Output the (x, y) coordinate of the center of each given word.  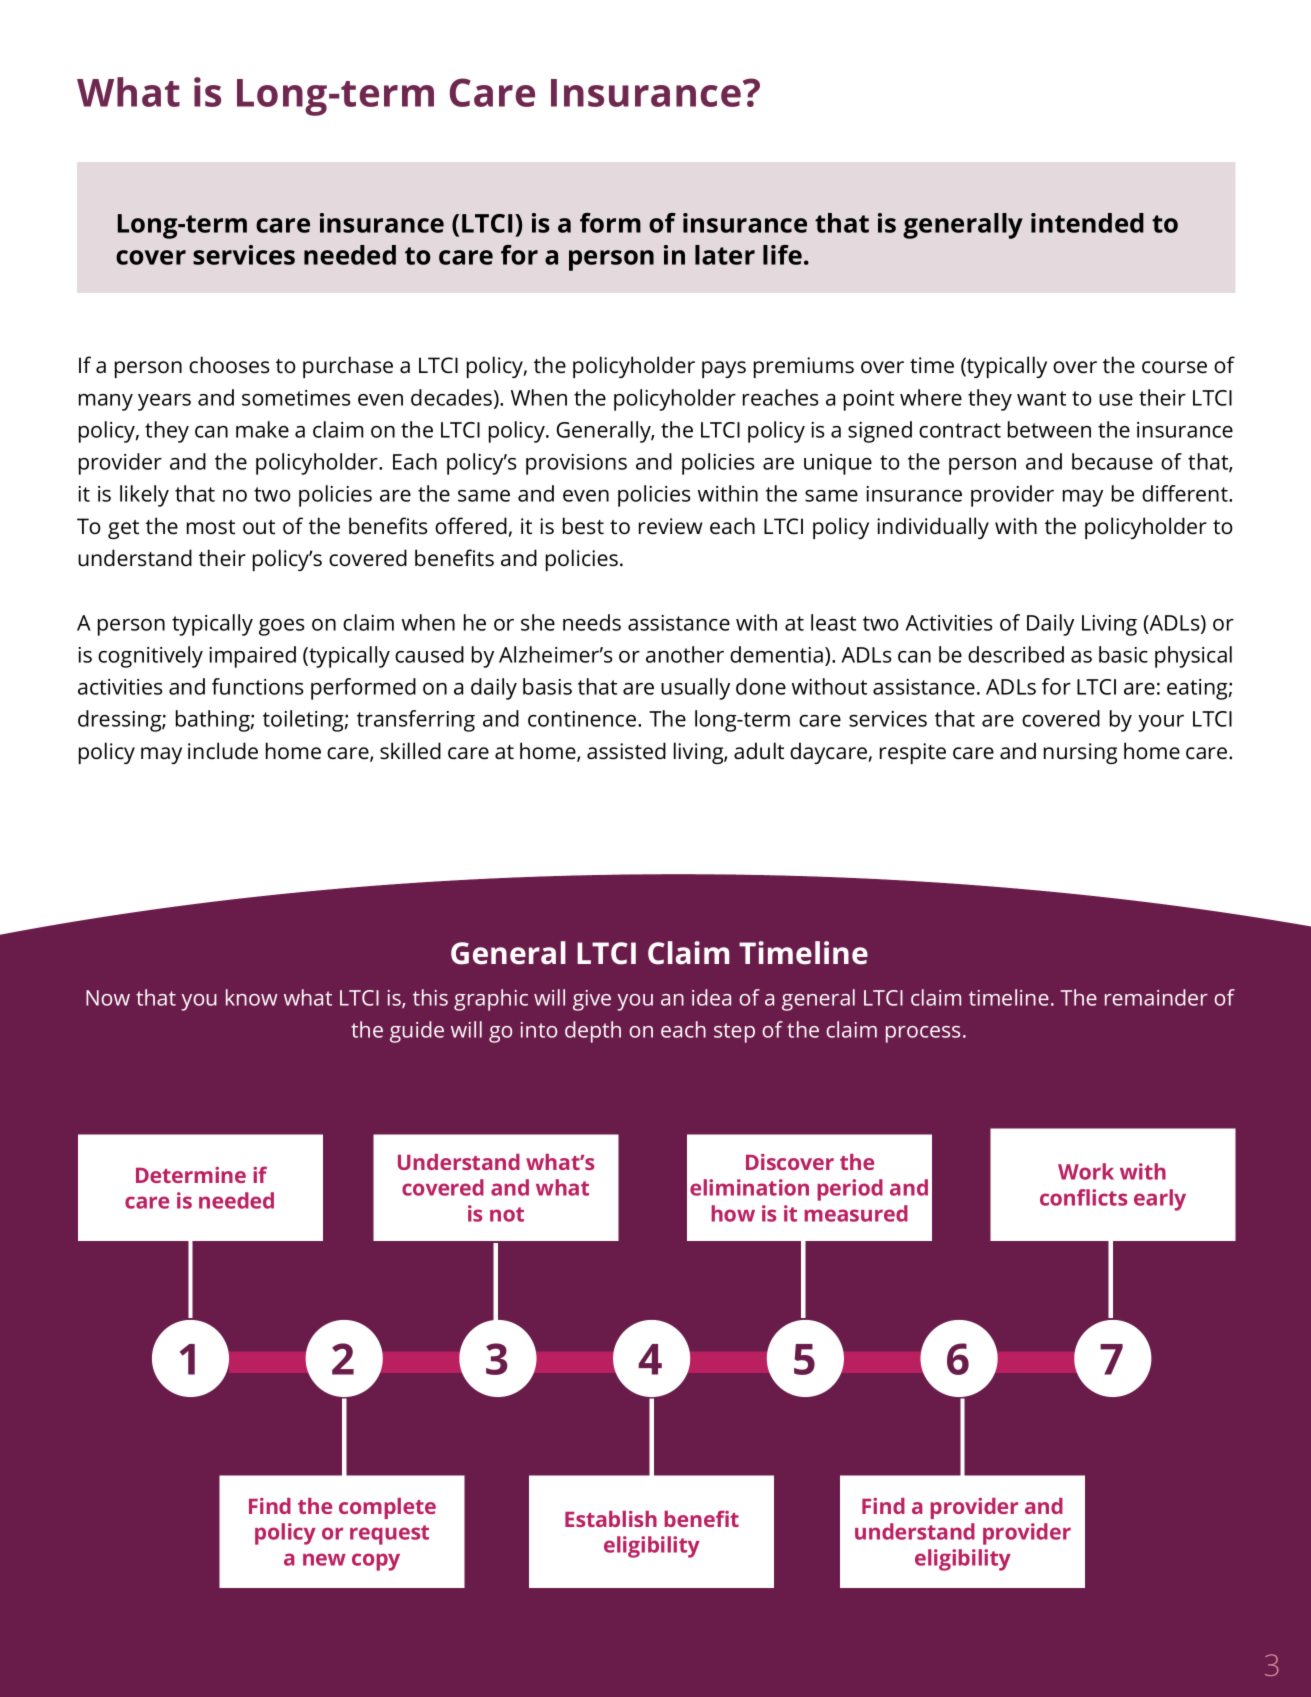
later (725, 255)
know (252, 997)
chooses (229, 365)
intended (1087, 223)
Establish (611, 1519)
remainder (1156, 997)
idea (711, 997)
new (324, 1559)
